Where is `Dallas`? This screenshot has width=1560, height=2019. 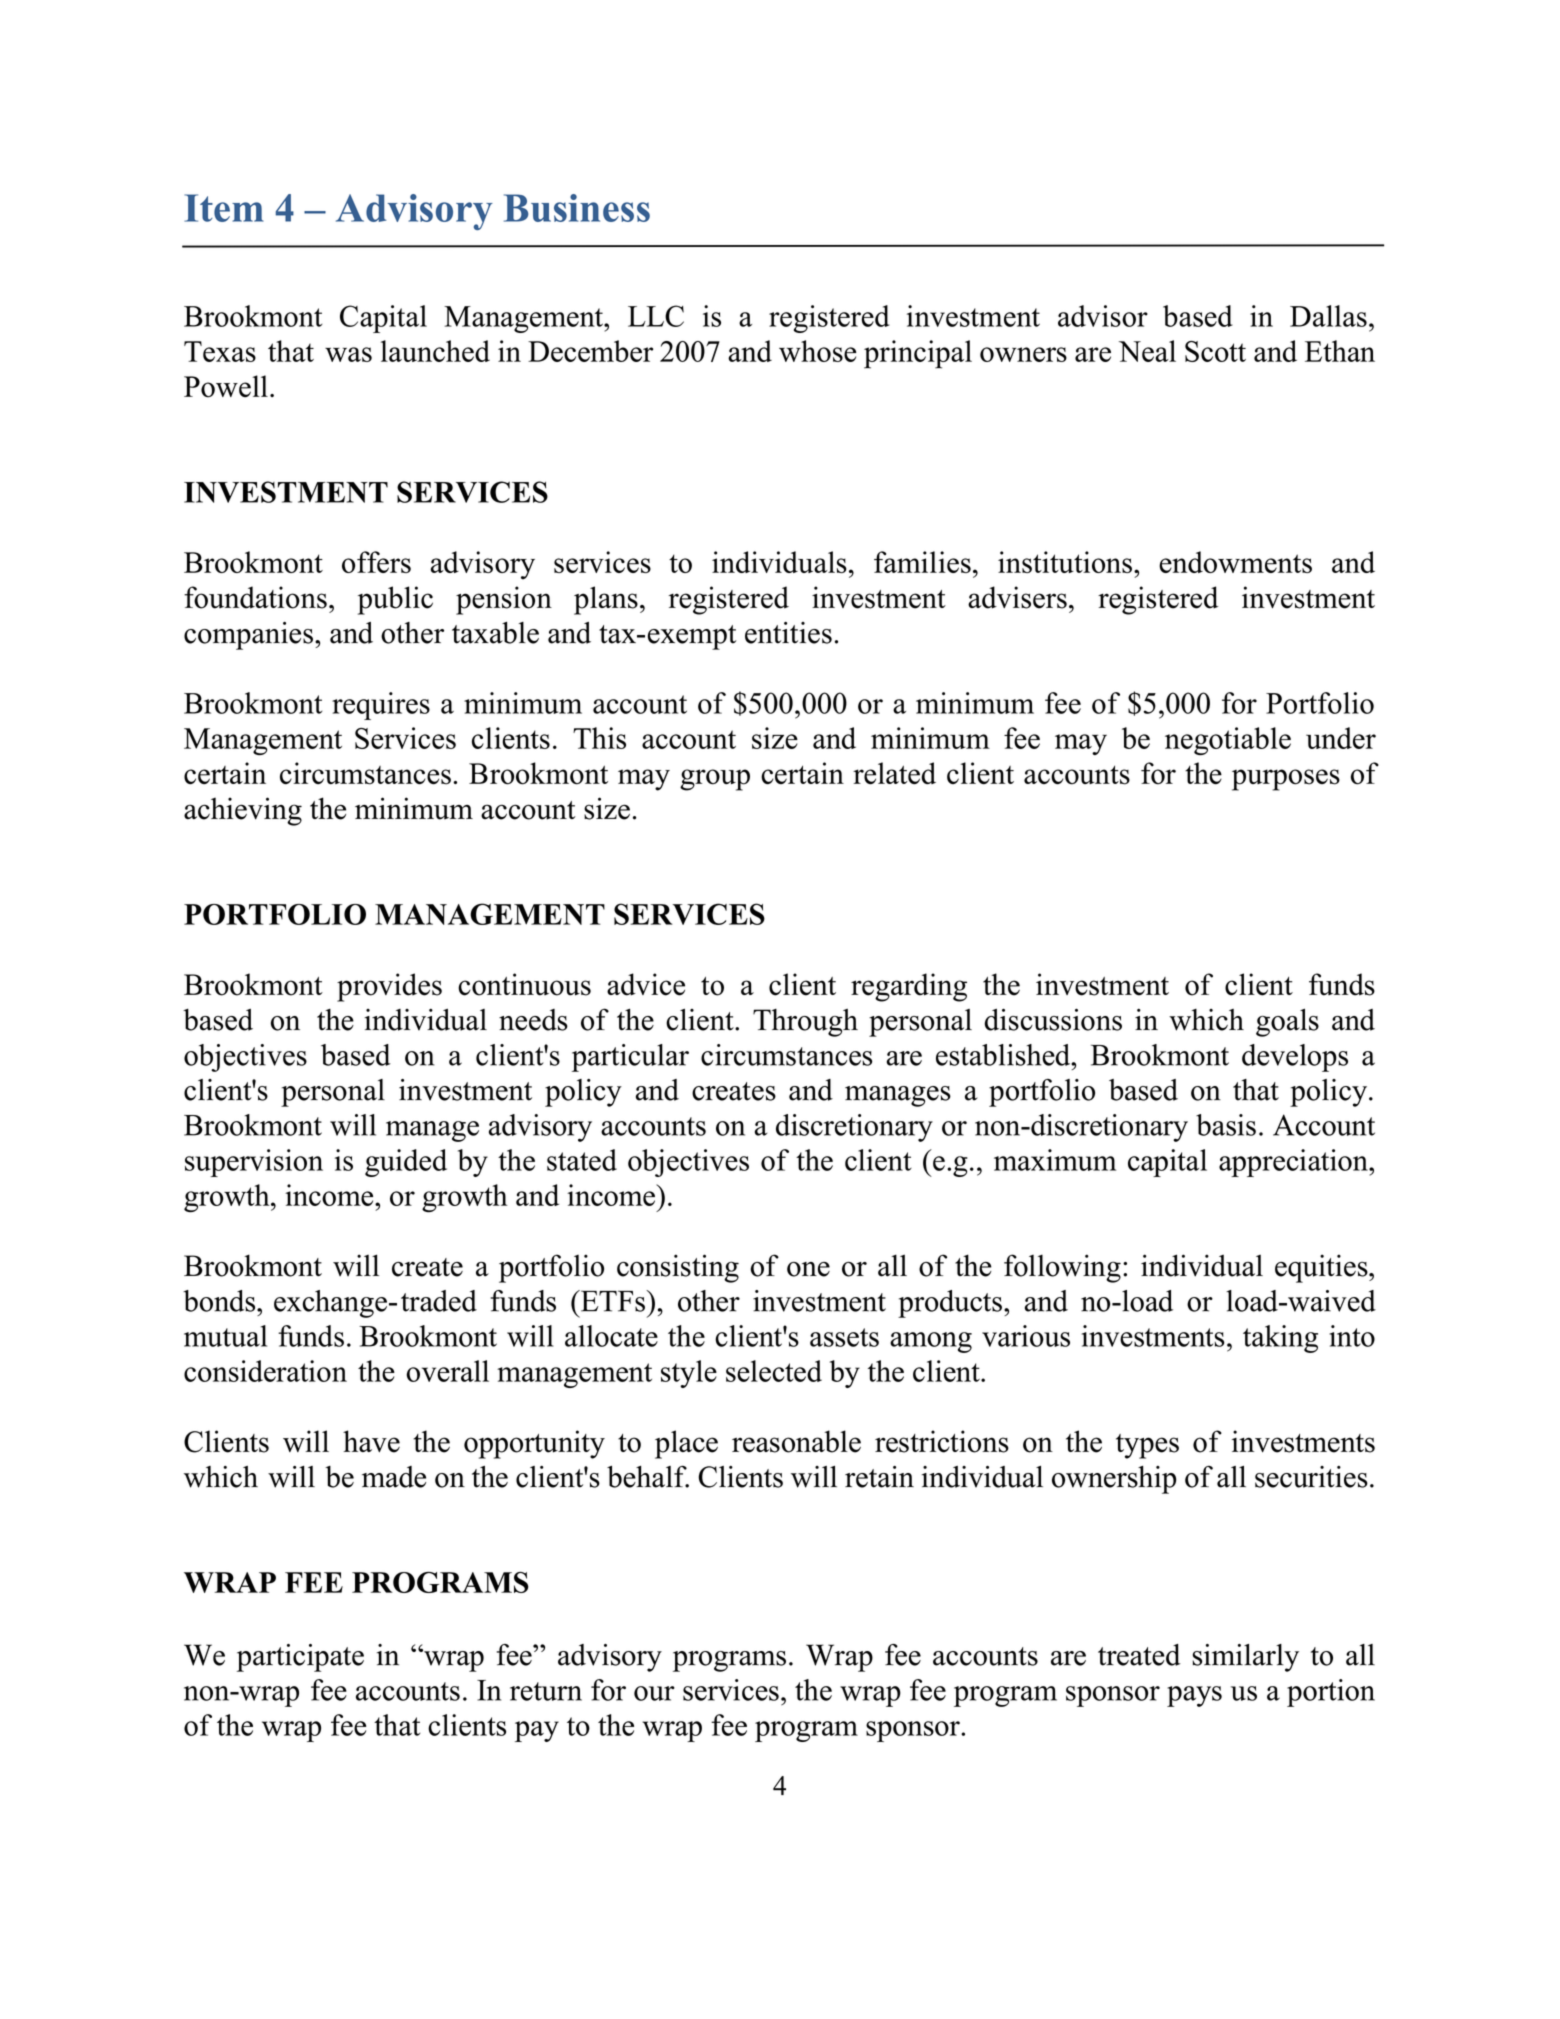
Dallas is located at coordinates (1328, 316).
